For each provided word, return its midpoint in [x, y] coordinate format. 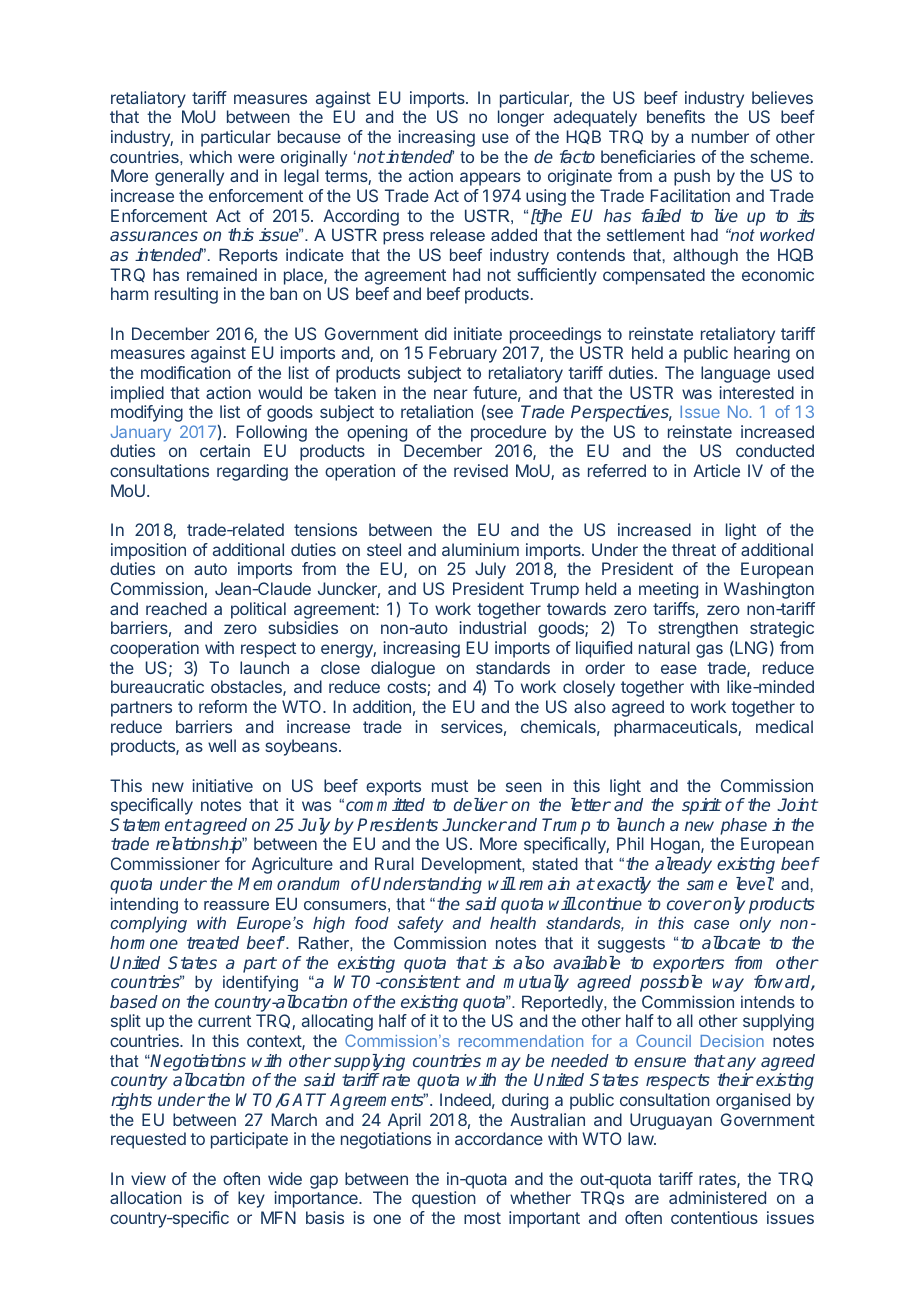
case [711, 924]
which [210, 156]
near [451, 394]
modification [186, 372]
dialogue [403, 669]
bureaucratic [157, 686]
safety [420, 924]
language [735, 374]
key [251, 1199]
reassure [236, 905]
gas [709, 651]
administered [717, 1197]
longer [521, 118]
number [720, 136]
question [444, 1199]
